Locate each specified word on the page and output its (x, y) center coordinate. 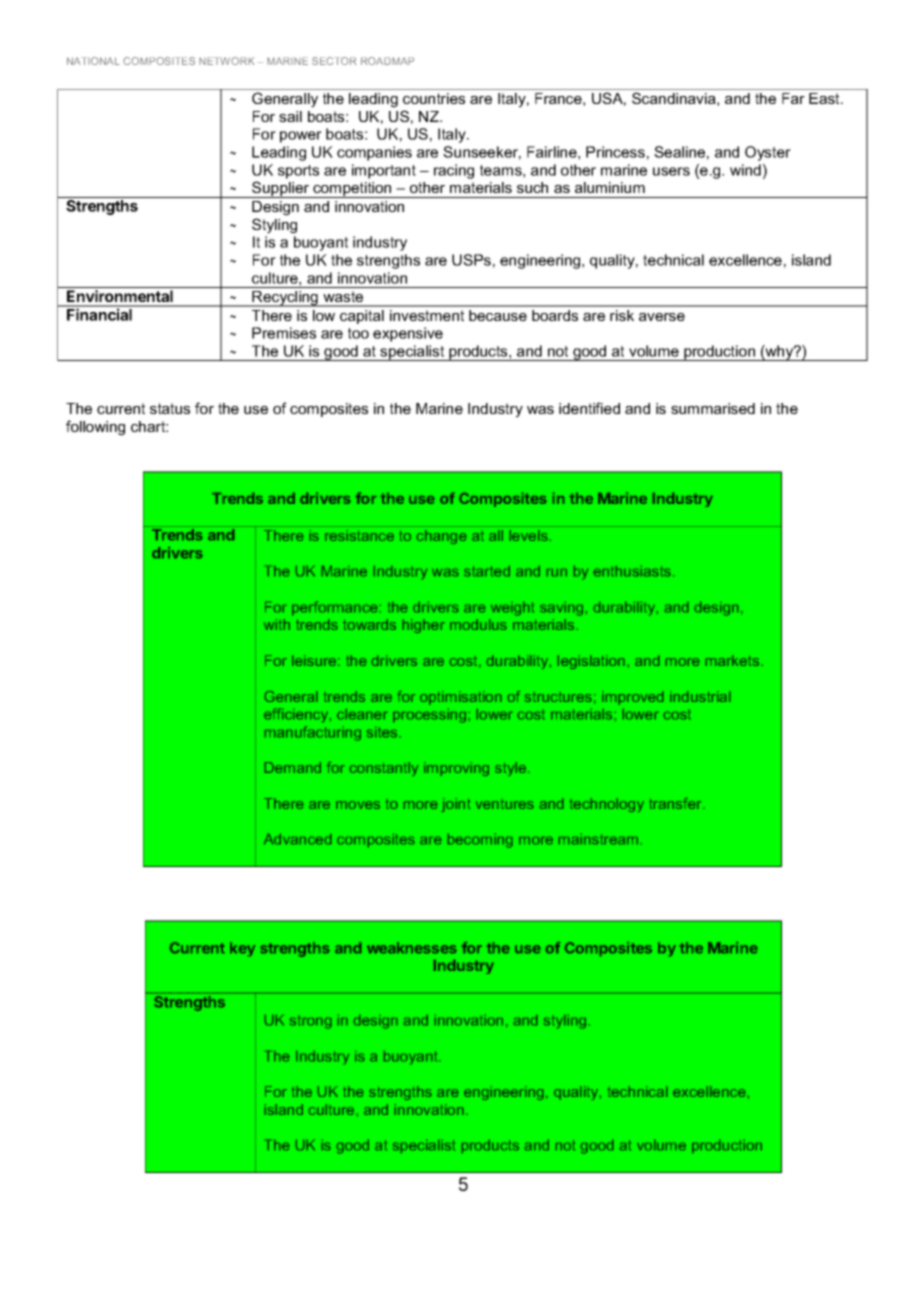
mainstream (598, 839)
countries (434, 98)
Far (793, 98)
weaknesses (411, 947)
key (242, 949)
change (441, 537)
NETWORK (226, 61)
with (277, 624)
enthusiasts (634, 571)
